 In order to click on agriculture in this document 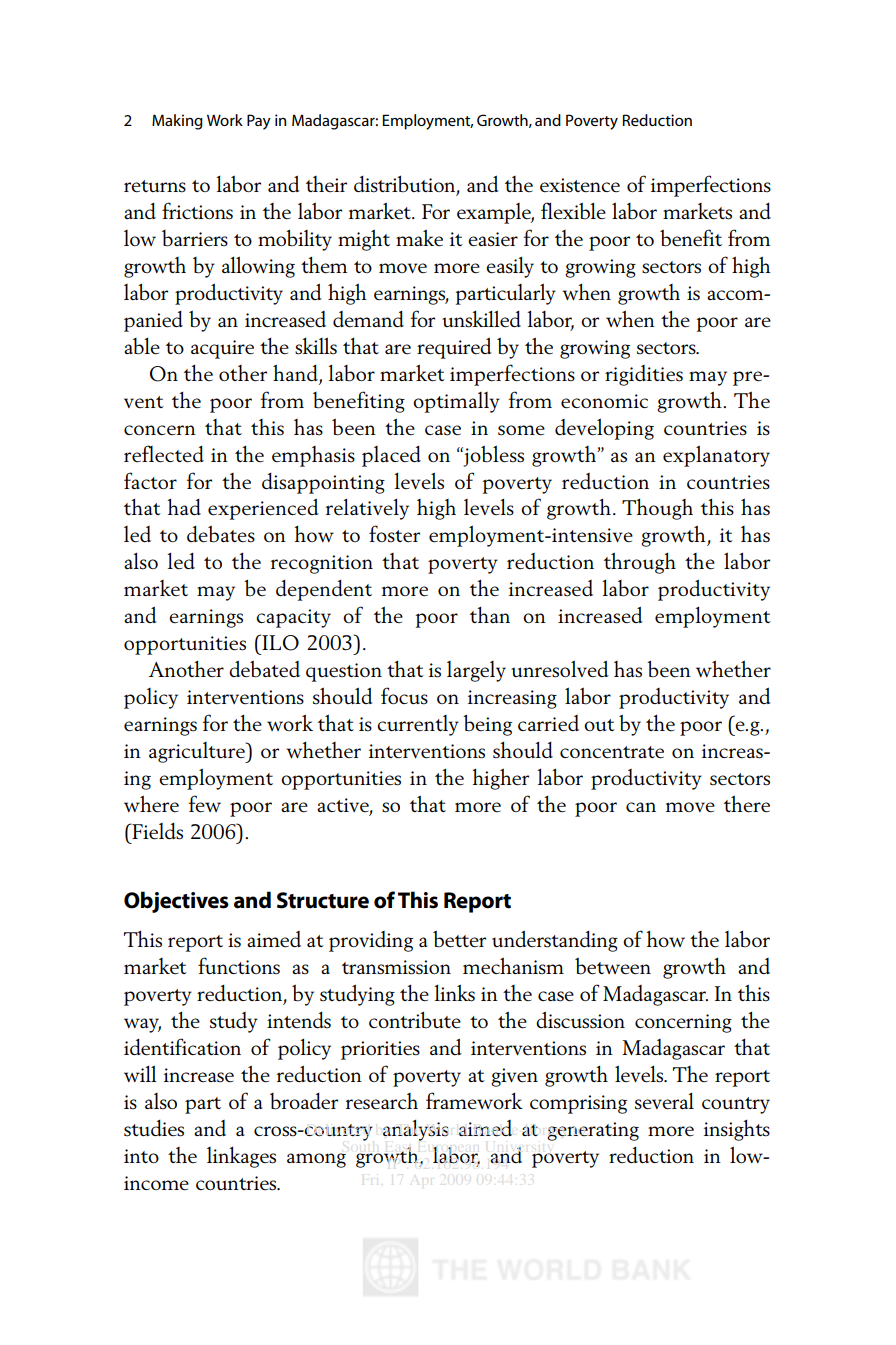, I will do `click(198, 752)`.
